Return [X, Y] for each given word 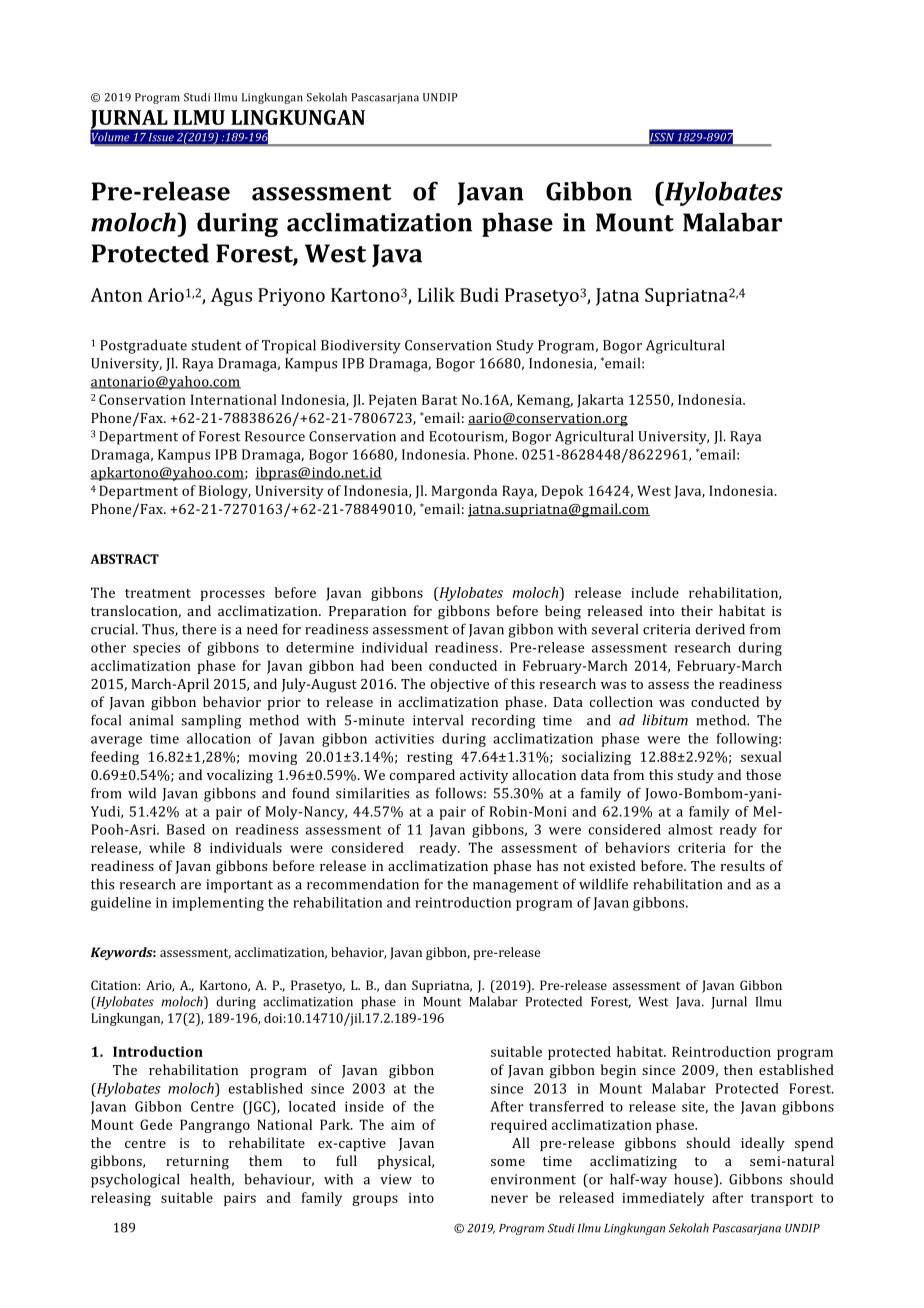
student [216, 345]
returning [197, 1163]
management [515, 886]
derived [720, 629]
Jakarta [600, 401]
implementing [218, 904]
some [508, 1162]
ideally [763, 1144]
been [406, 665]
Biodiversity [361, 346]
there [199, 629]
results [743, 865]
